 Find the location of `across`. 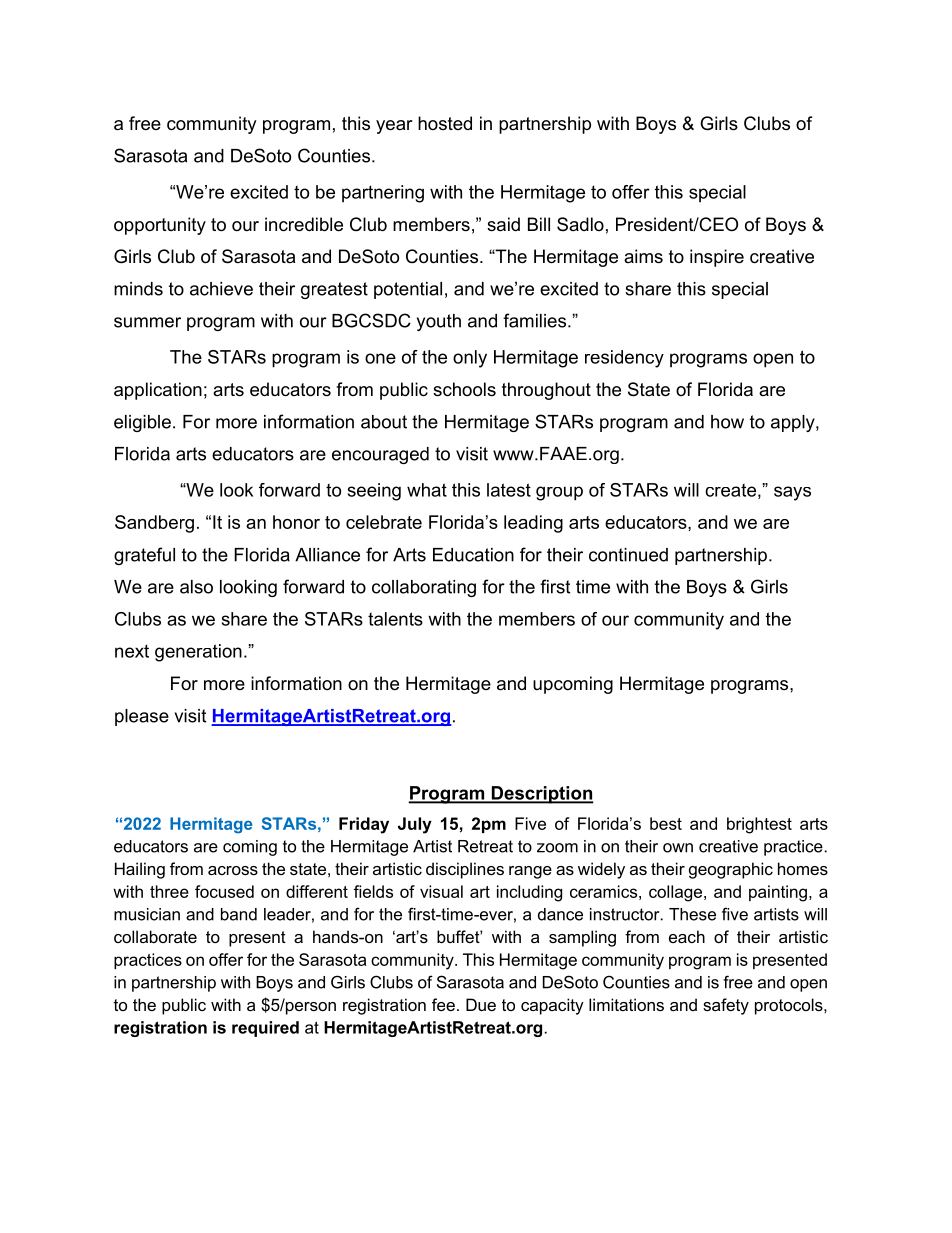

across is located at coordinates (233, 870).
